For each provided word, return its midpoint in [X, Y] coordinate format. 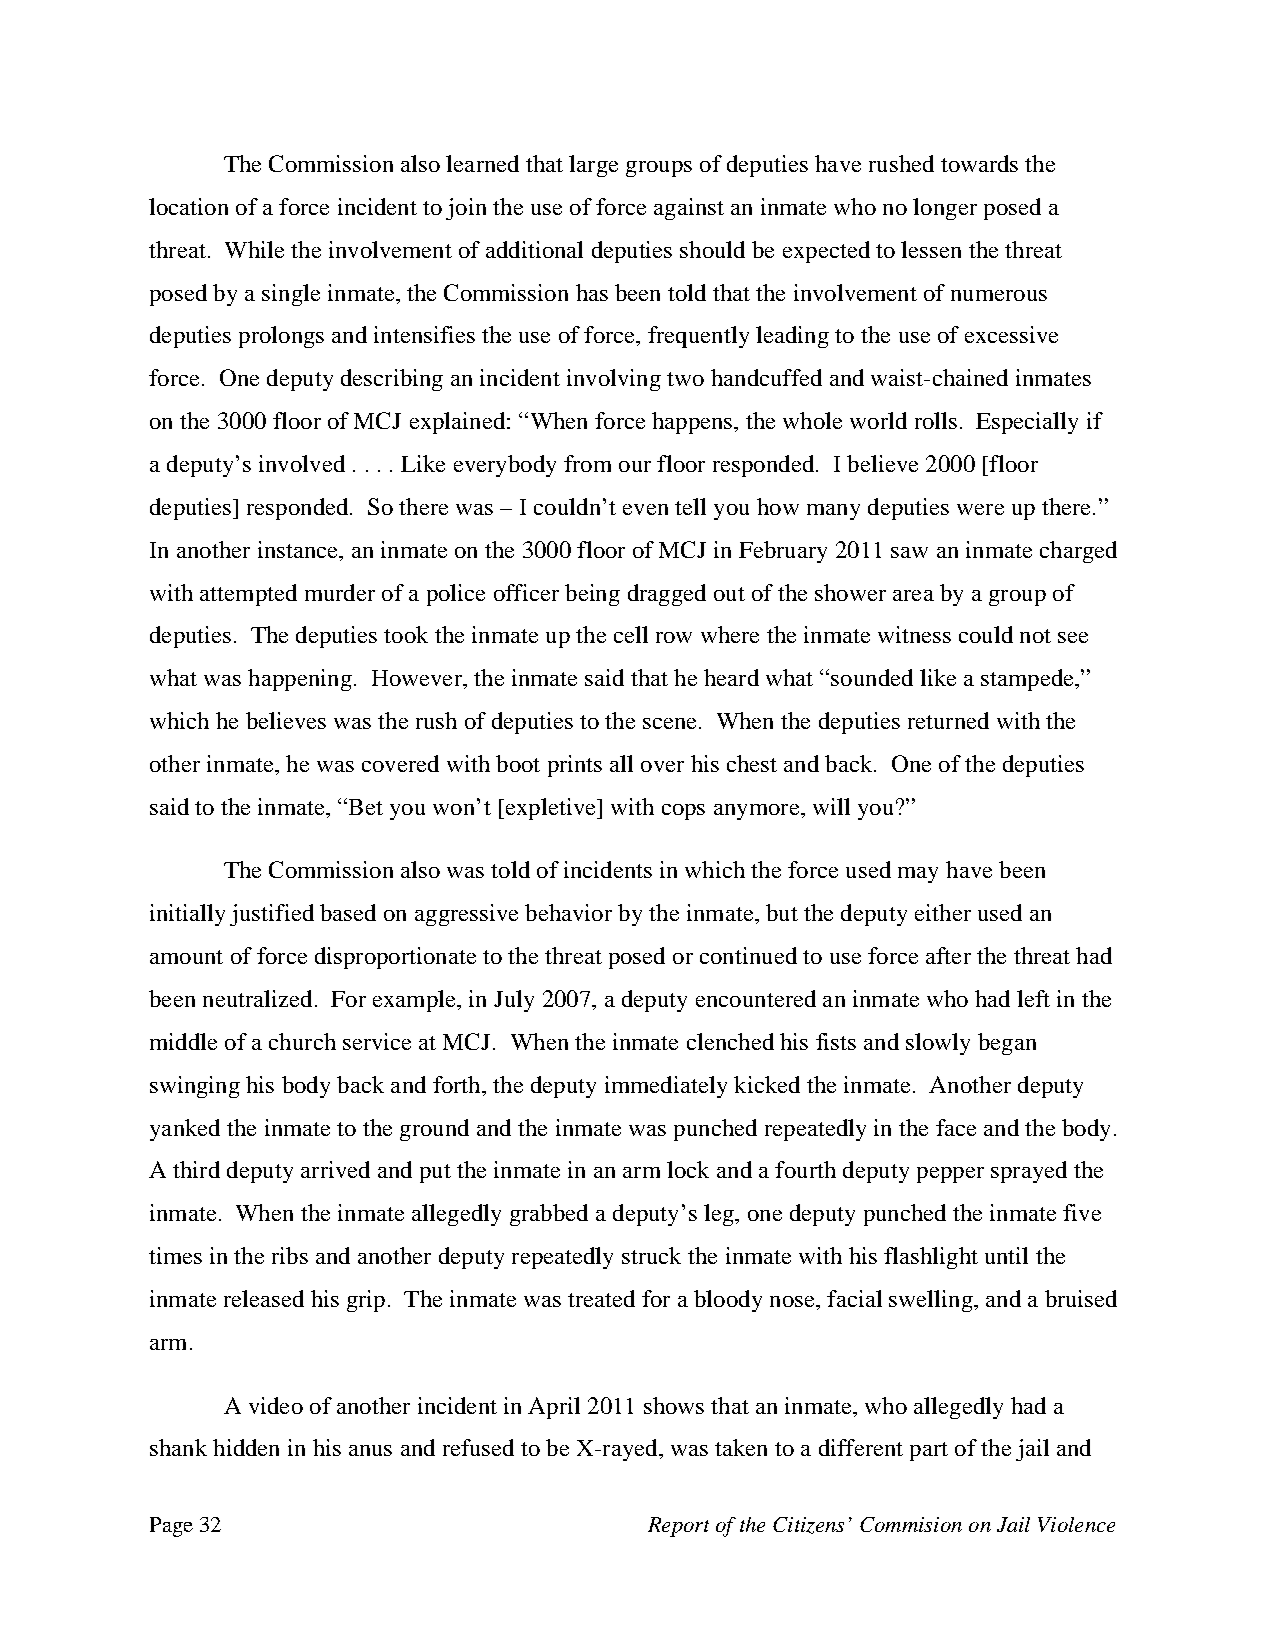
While [254, 249]
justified [272, 915]
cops [683, 812]
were [980, 509]
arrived [335, 1169]
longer [945, 209]
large [593, 166]
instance [299, 549]
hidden [246, 1447]
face [956, 1127]
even [645, 509]
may [918, 875]
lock [688, 1169]
